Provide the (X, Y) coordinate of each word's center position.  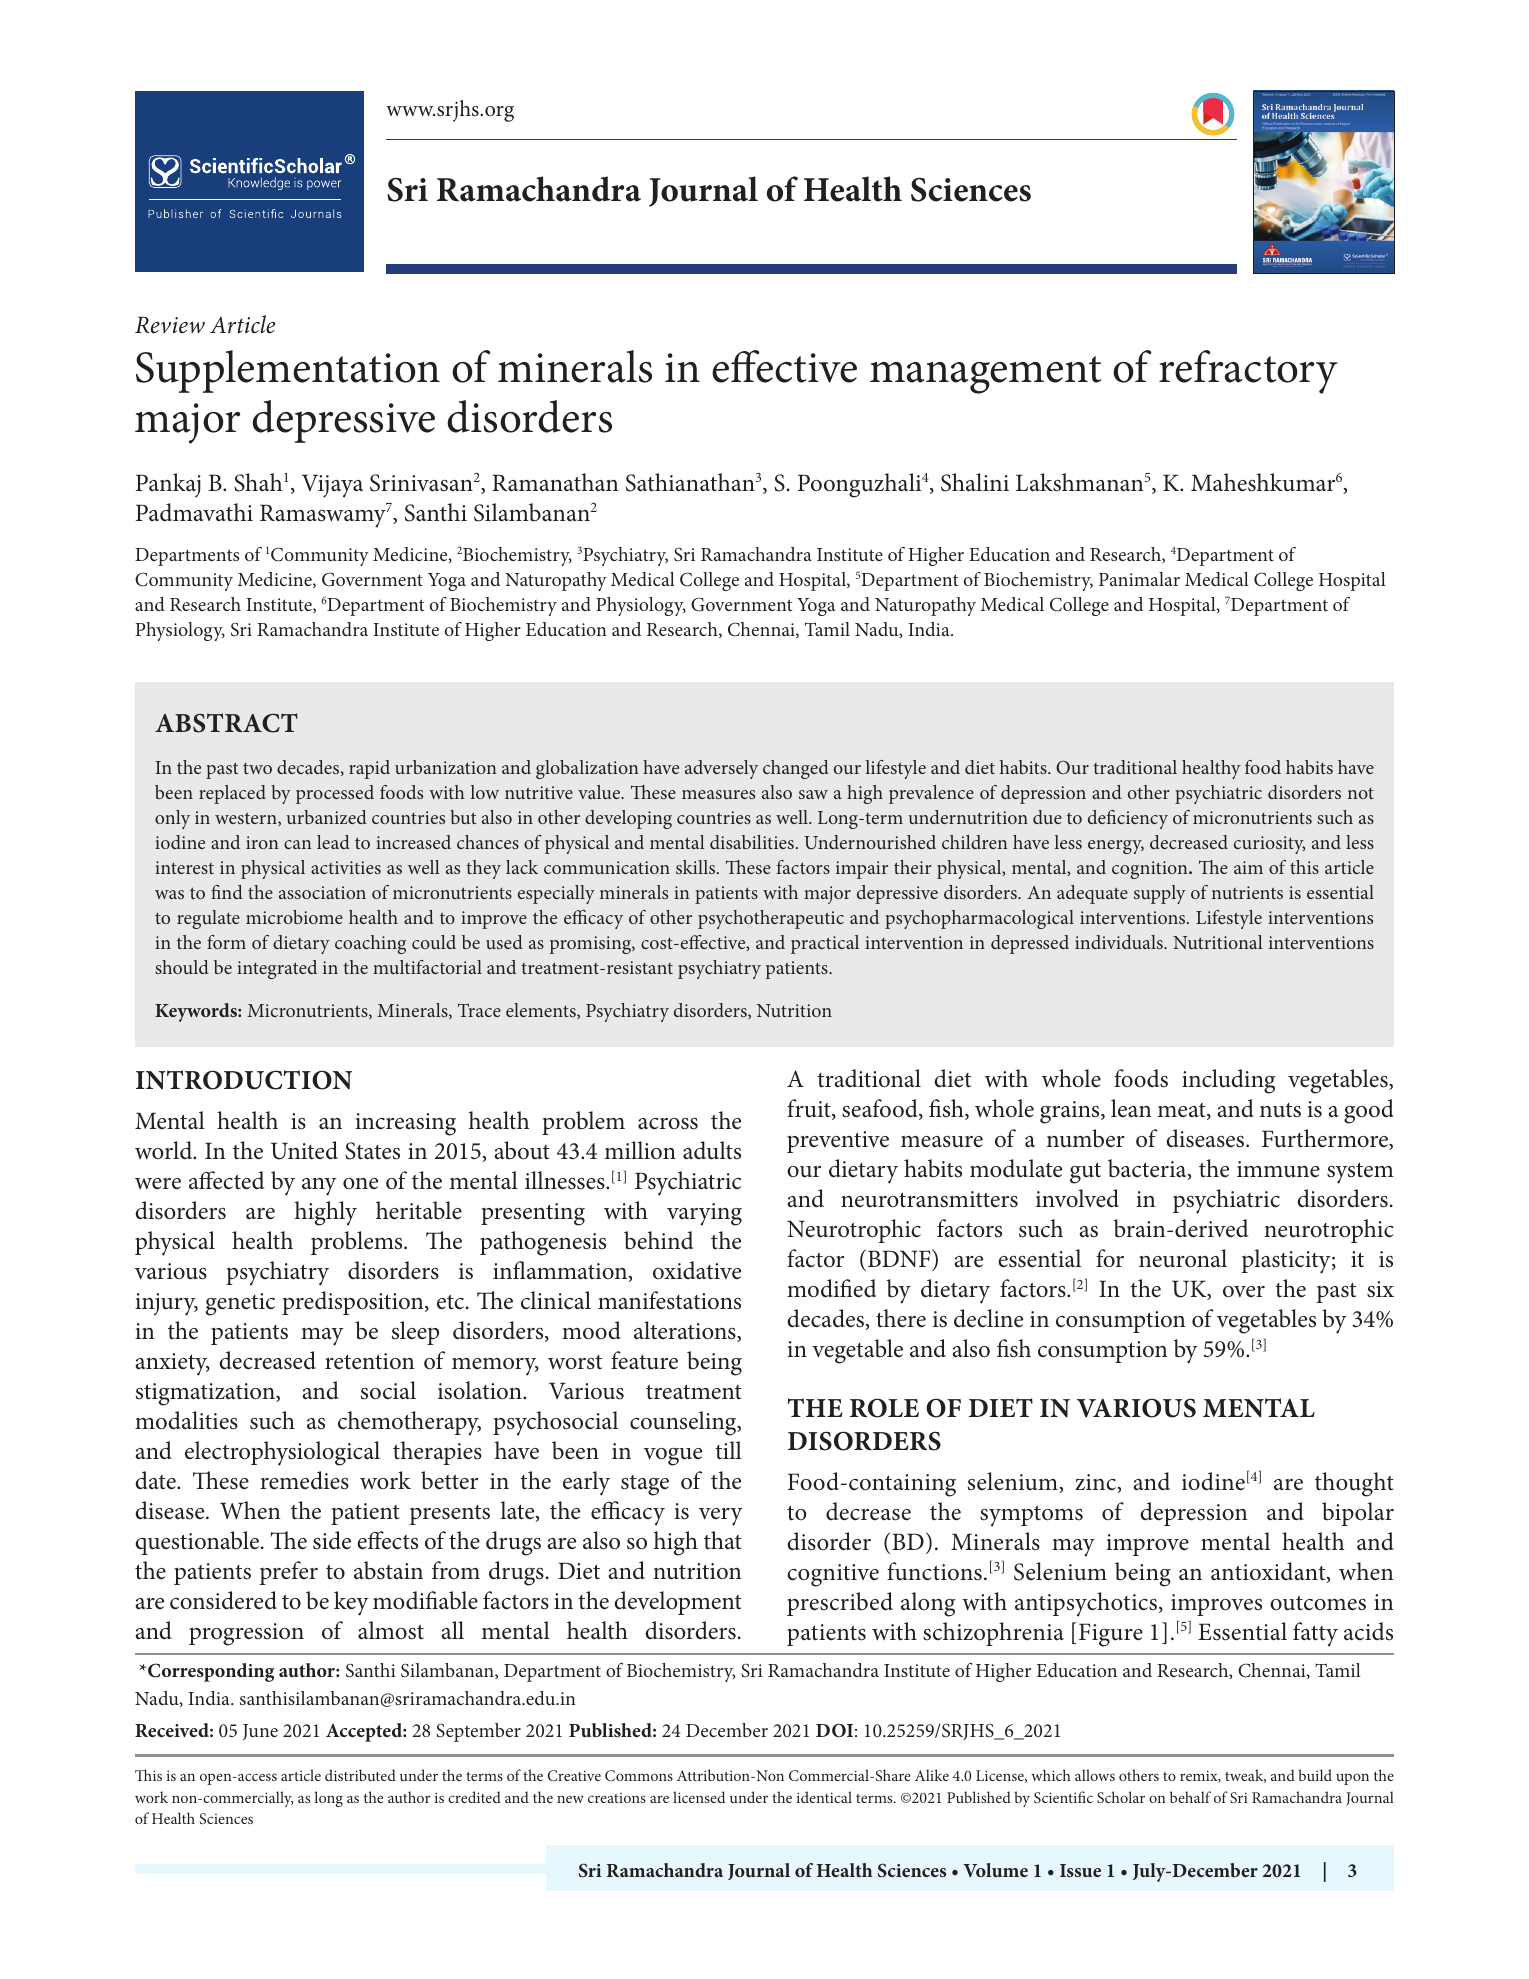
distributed (360, 1775)
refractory (1248, 372)
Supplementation (288, 371)
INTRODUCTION (244, 1080)
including (1228, 1081)
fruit (810, 1109)
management (985, 375)
